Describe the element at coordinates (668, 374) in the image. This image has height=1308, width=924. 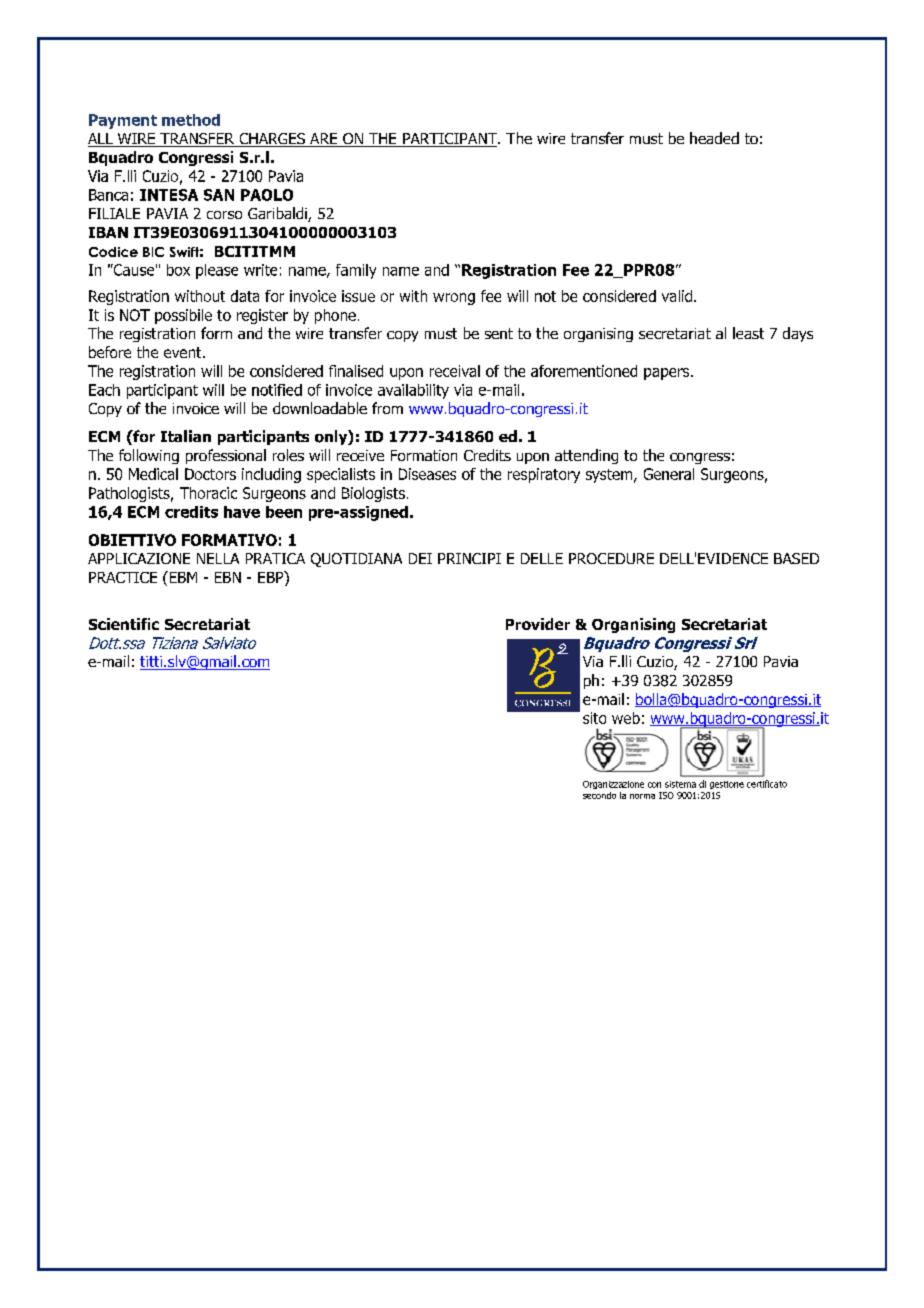
I see `papers` at that location.
